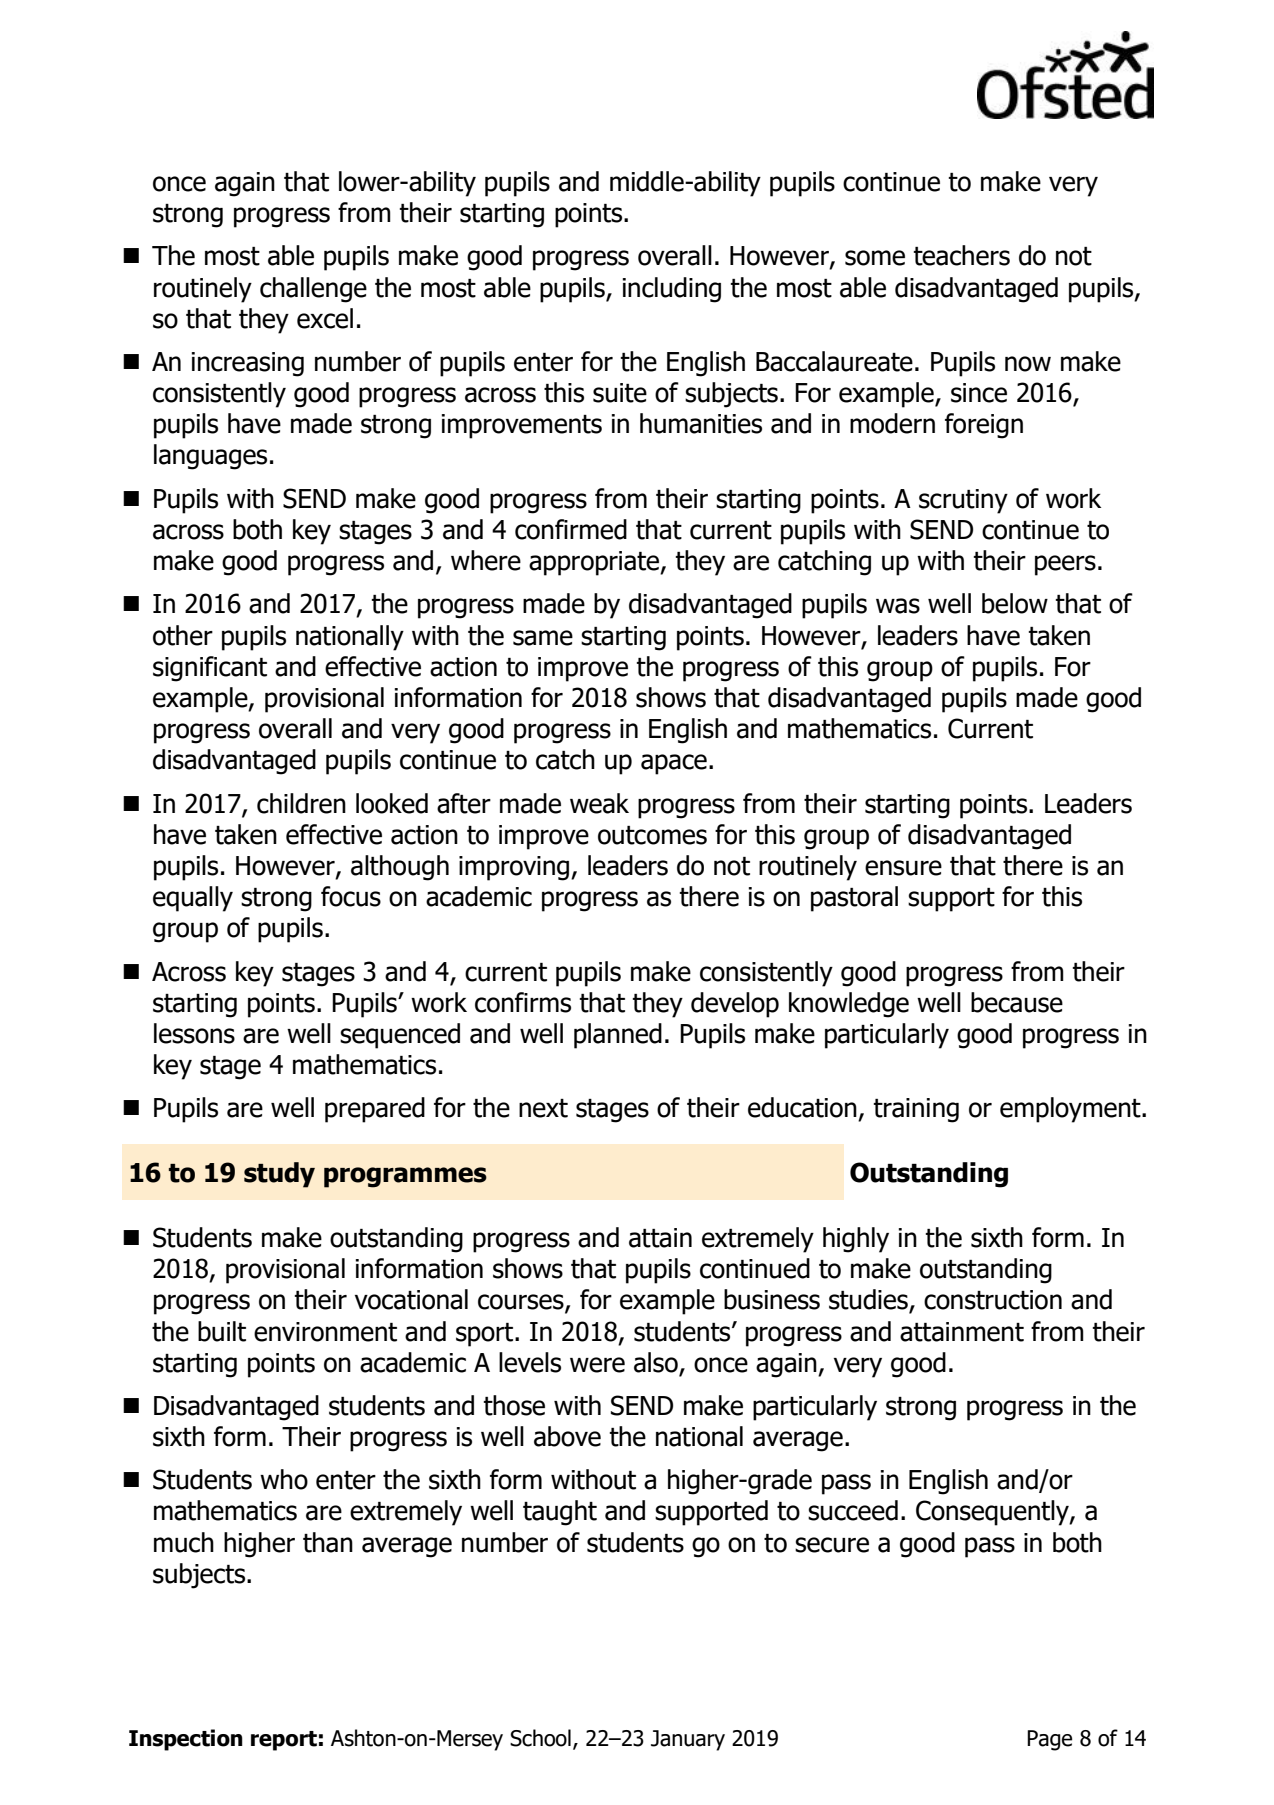 The image size is (1274, 1805). What do you see at coordinates (672, 290) in the document?
I see `including` at bounding box center [672, 290].
